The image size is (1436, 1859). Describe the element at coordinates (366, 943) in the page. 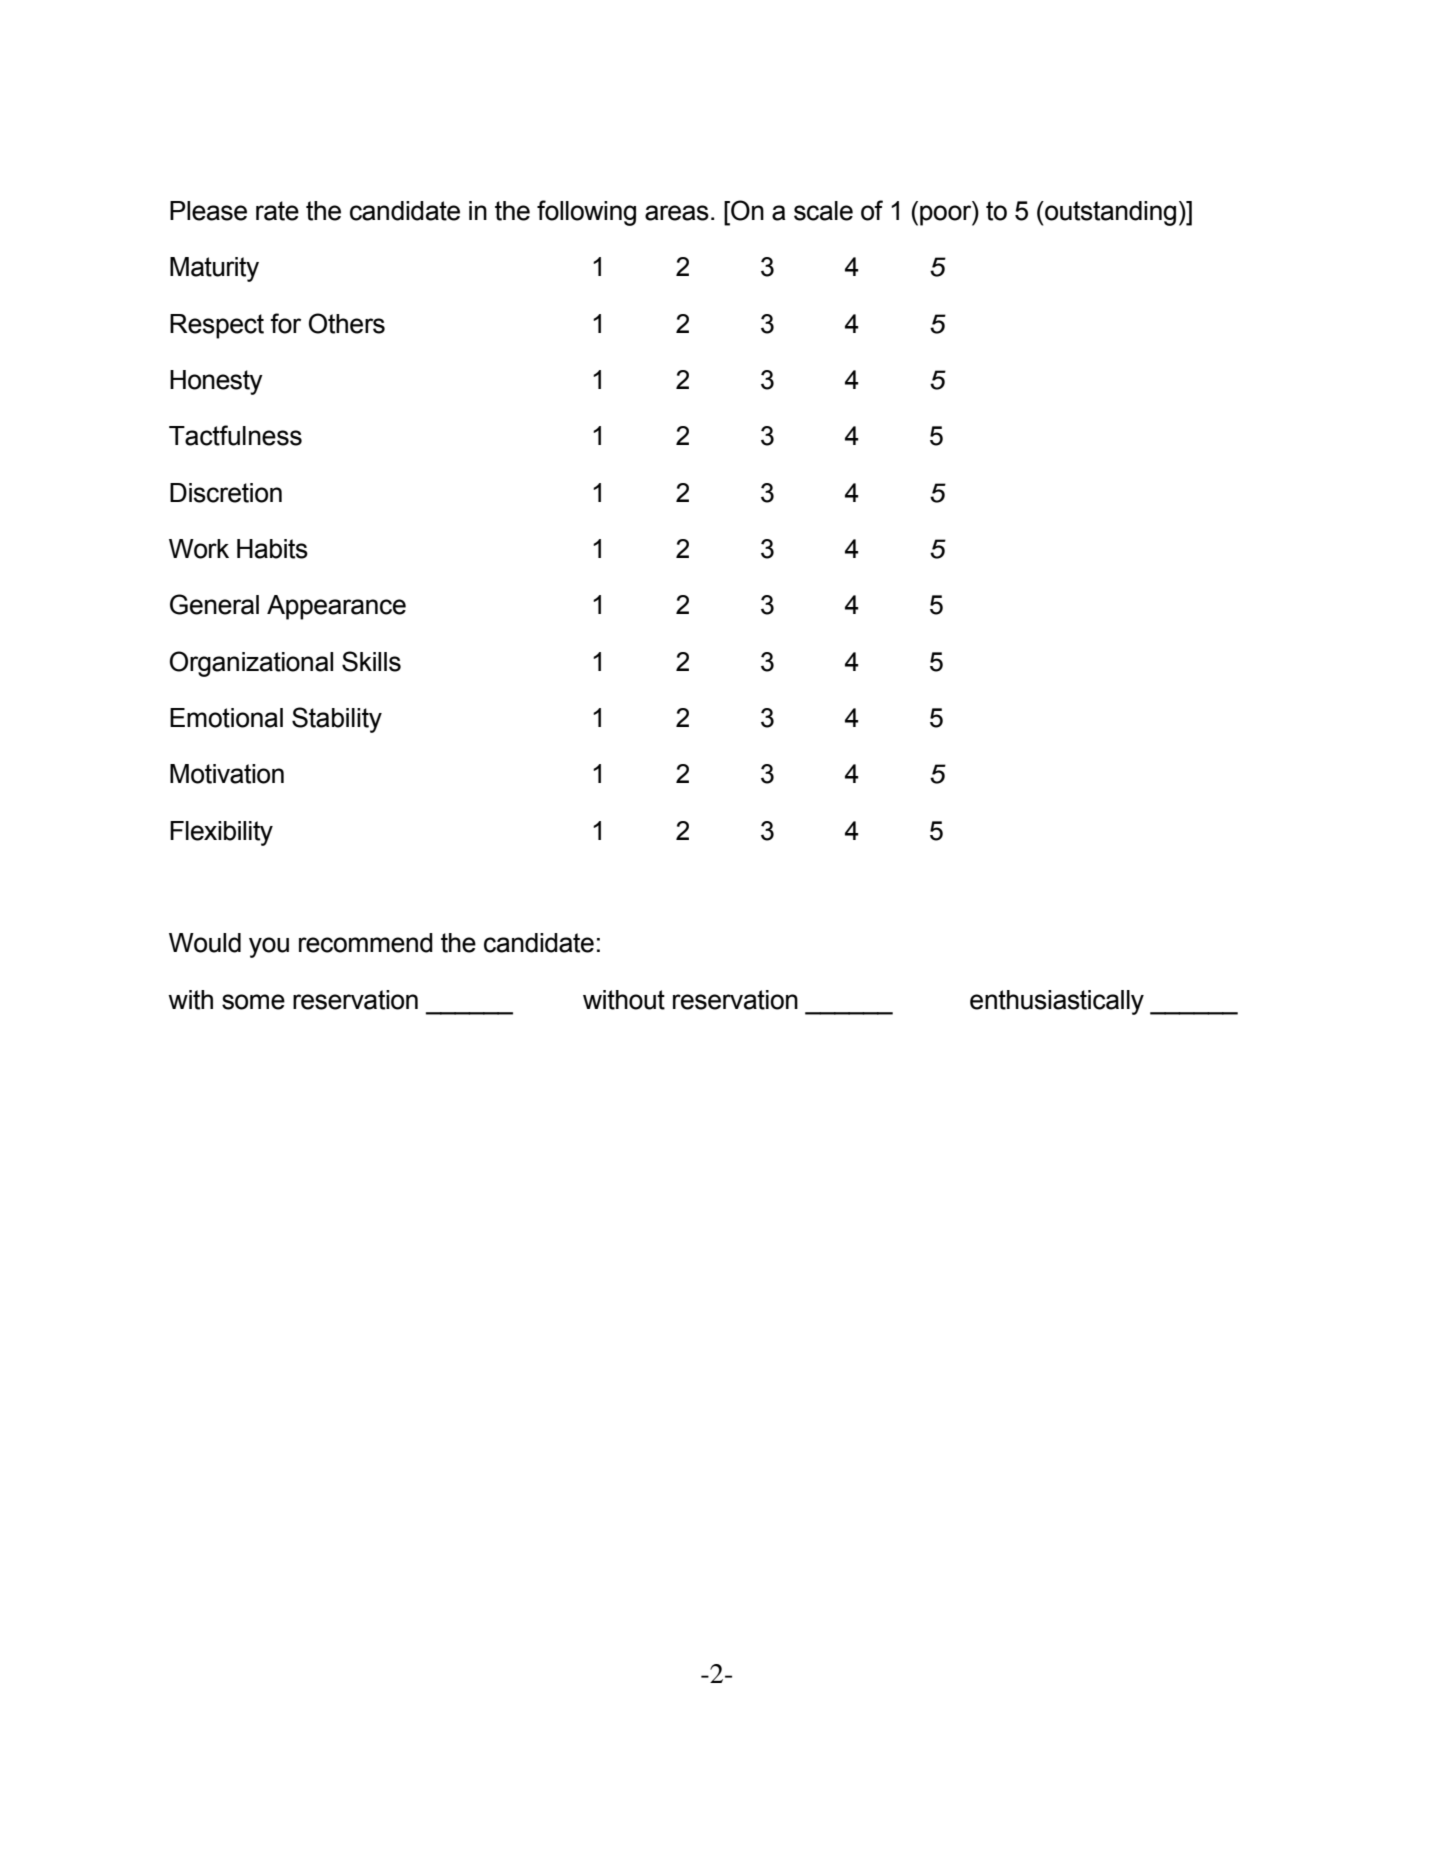

I see `recommend` at that location.
